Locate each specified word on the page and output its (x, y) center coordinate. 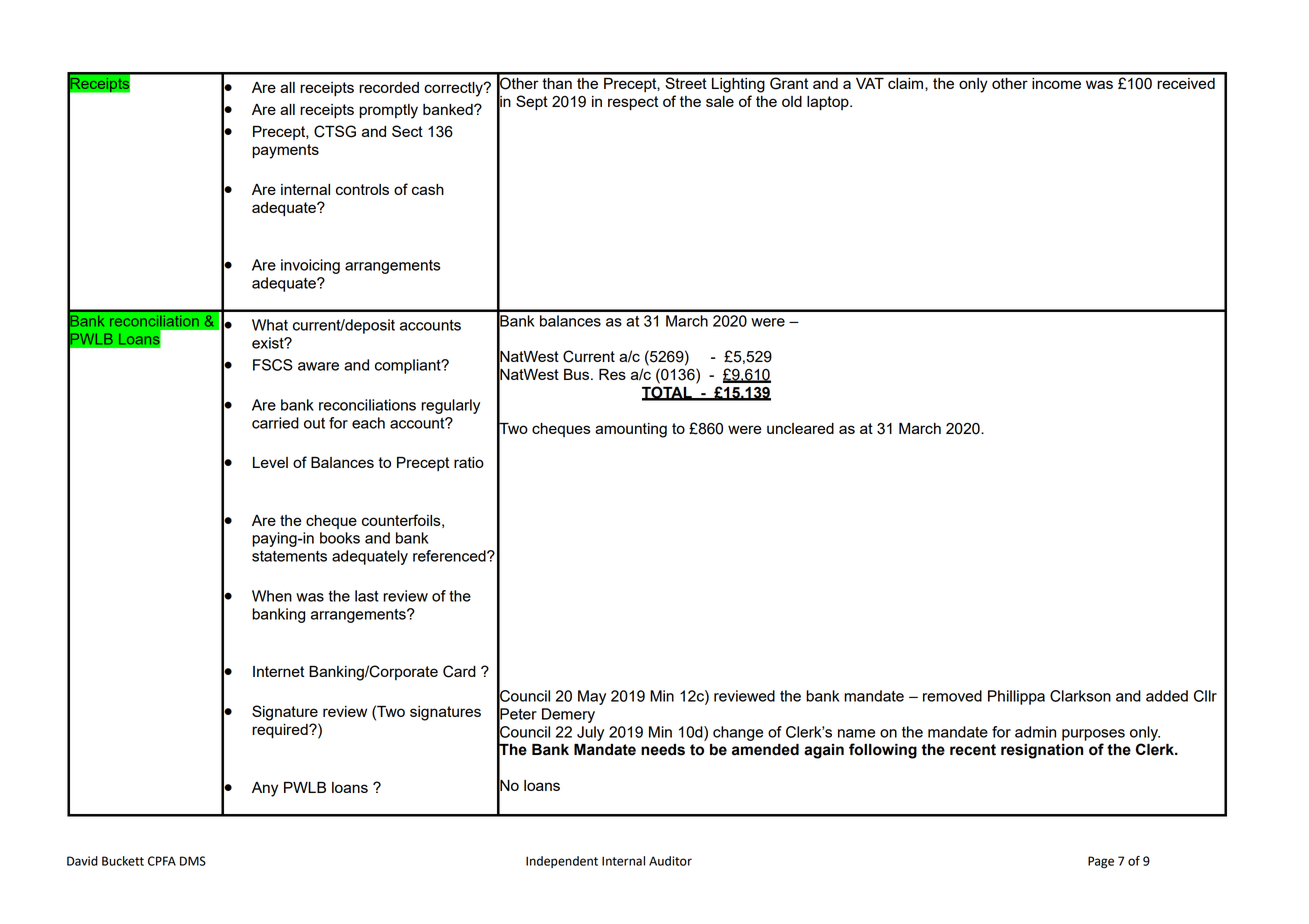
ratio (469, 462)
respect (633, 103)
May (592, 697)
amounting (631, 430)
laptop (829, 103)
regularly (450, 406)
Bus (578, 374)
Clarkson (1080, 696)
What (270, 325)
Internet (278, 671)
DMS (193, 861)
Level (270, 462)
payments (285, 151)
